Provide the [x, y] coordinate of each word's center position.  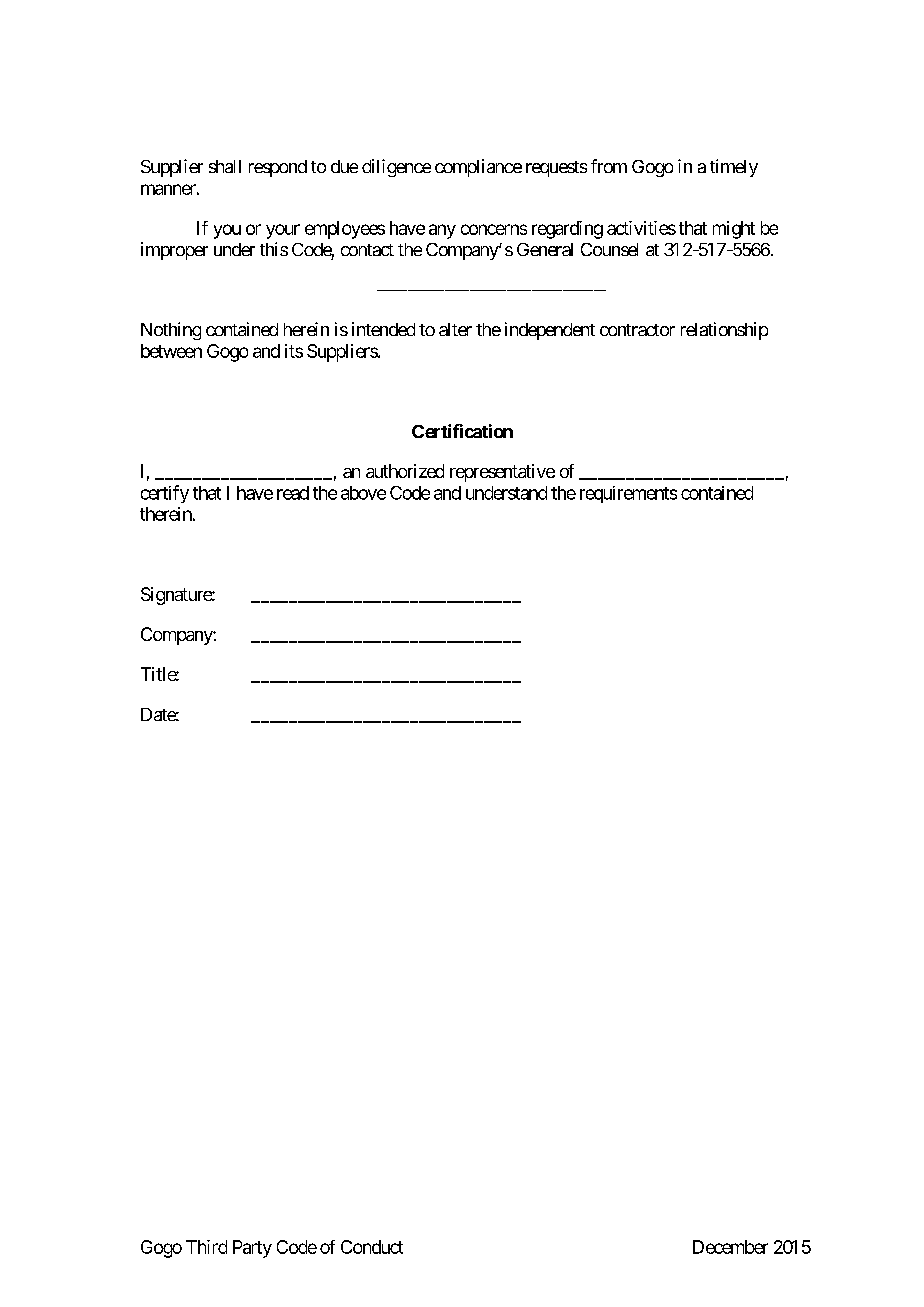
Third [206, 1247]
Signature [177, 596]
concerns [494, 229]
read [293, 493]
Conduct [372, 1247]
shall [225, 166]
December [730, 1247]
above [363, 493]
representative [502, 473]
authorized [405, 471]
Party [252, 1249]
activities [641, 228]
